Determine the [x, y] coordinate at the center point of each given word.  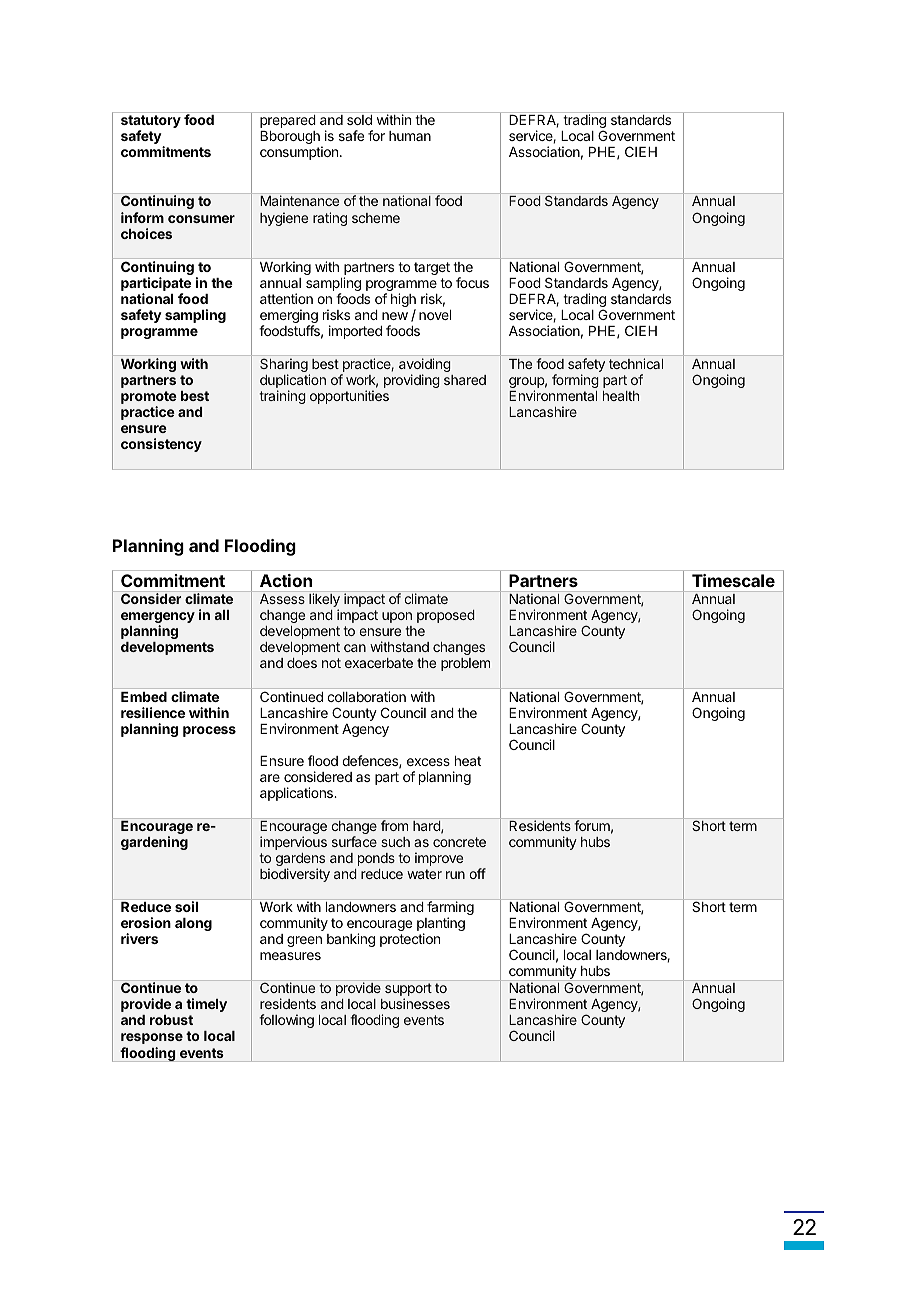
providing [412, 381]
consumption [299, 153]
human [410, 136]
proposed [446, 616]
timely [206, 1005]
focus [472, 282]
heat [468, 761]
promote [149, 399]
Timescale [733, 580]
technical [636, 363]
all [222, 615]
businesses [415, 1003]
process [209, 731]
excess [428, 762]
